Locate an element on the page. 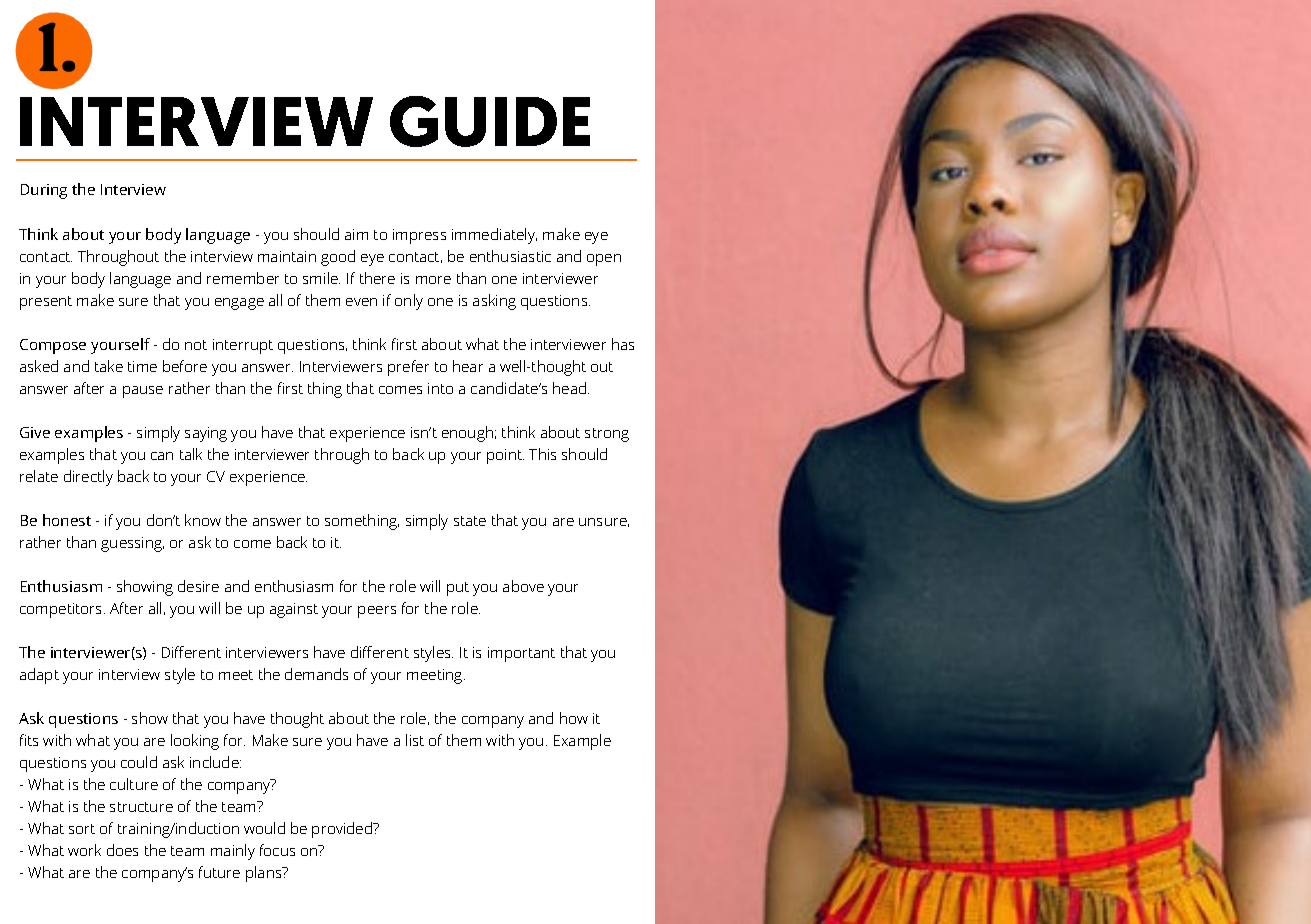  important is located at coordinates (521, 654).
